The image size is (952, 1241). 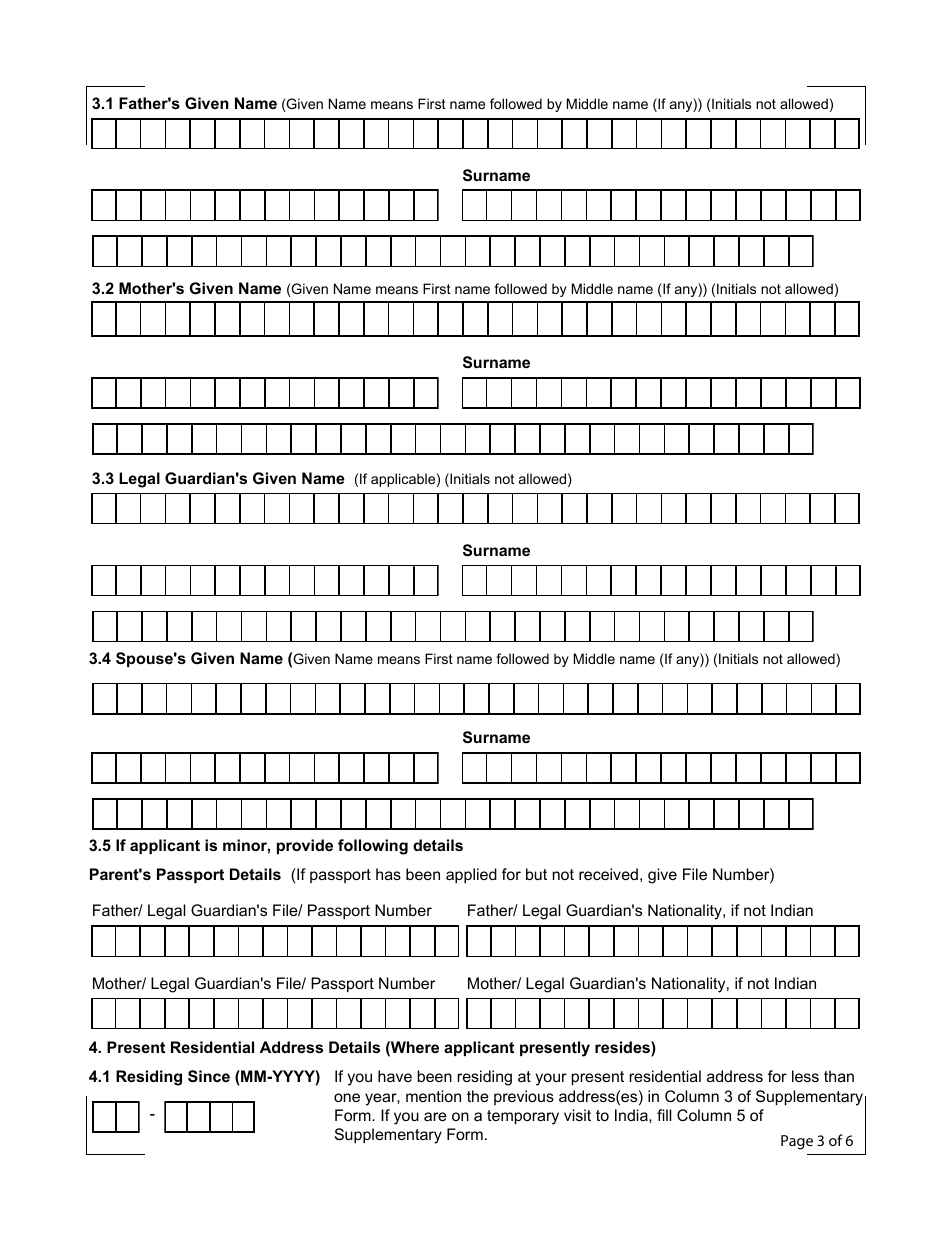 What do you see at coordinates (471, 875) in the screenshot?
I see `applied` at bounding box center [471, 875].
